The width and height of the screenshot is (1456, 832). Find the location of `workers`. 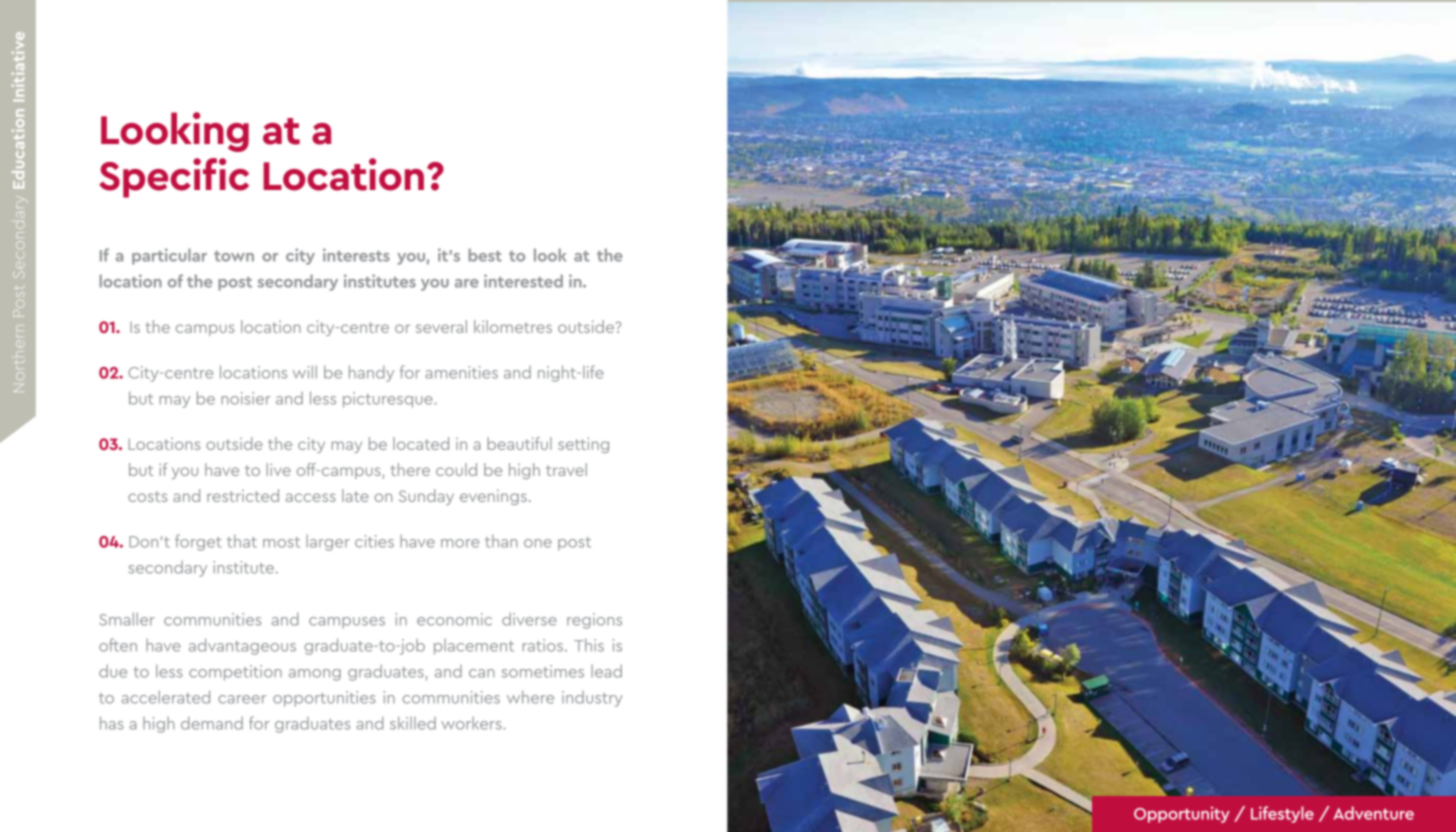

workers is located at coordinates (472, 723).
